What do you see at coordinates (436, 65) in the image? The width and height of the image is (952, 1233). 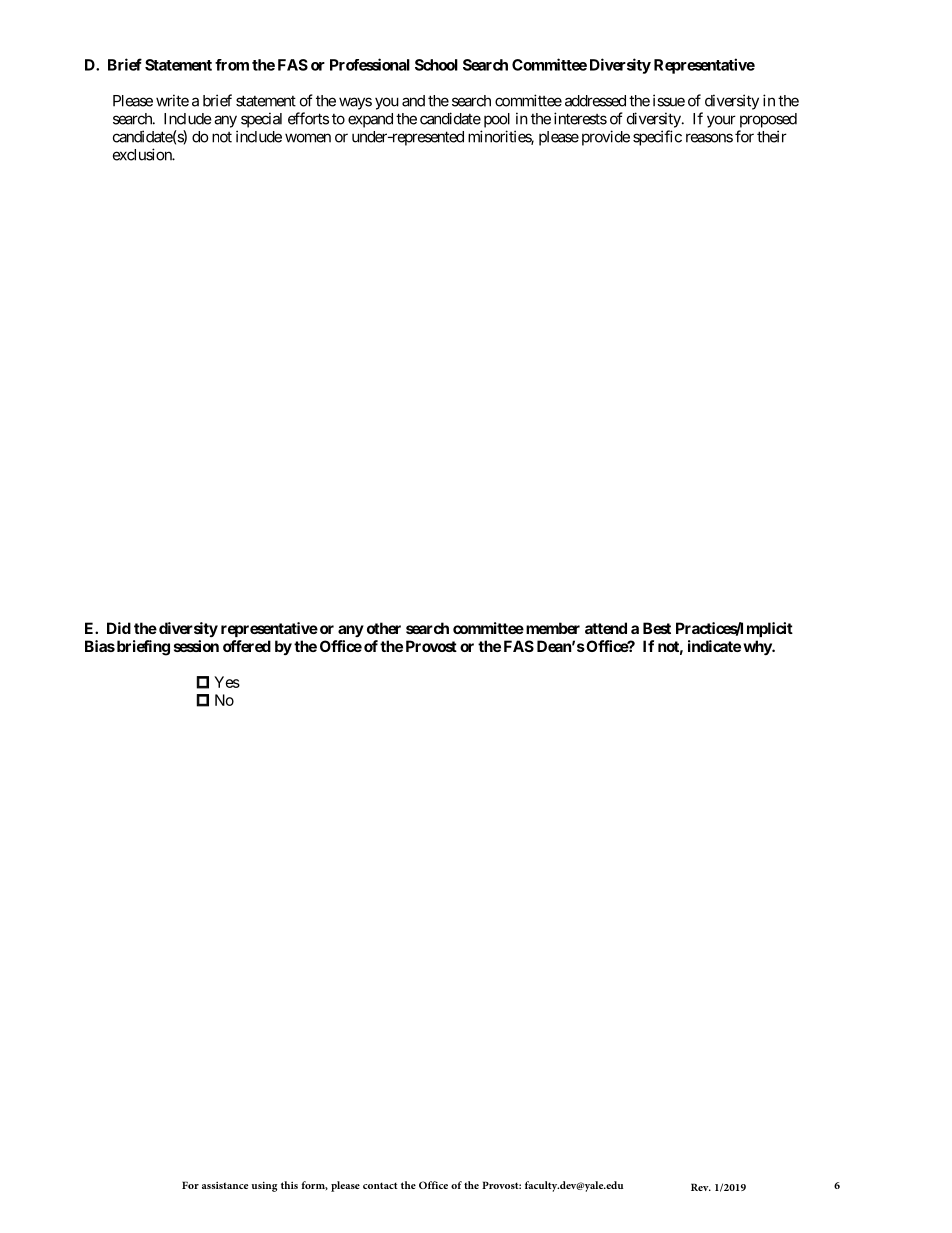 I see `School` at bounding box center [436, 65].
